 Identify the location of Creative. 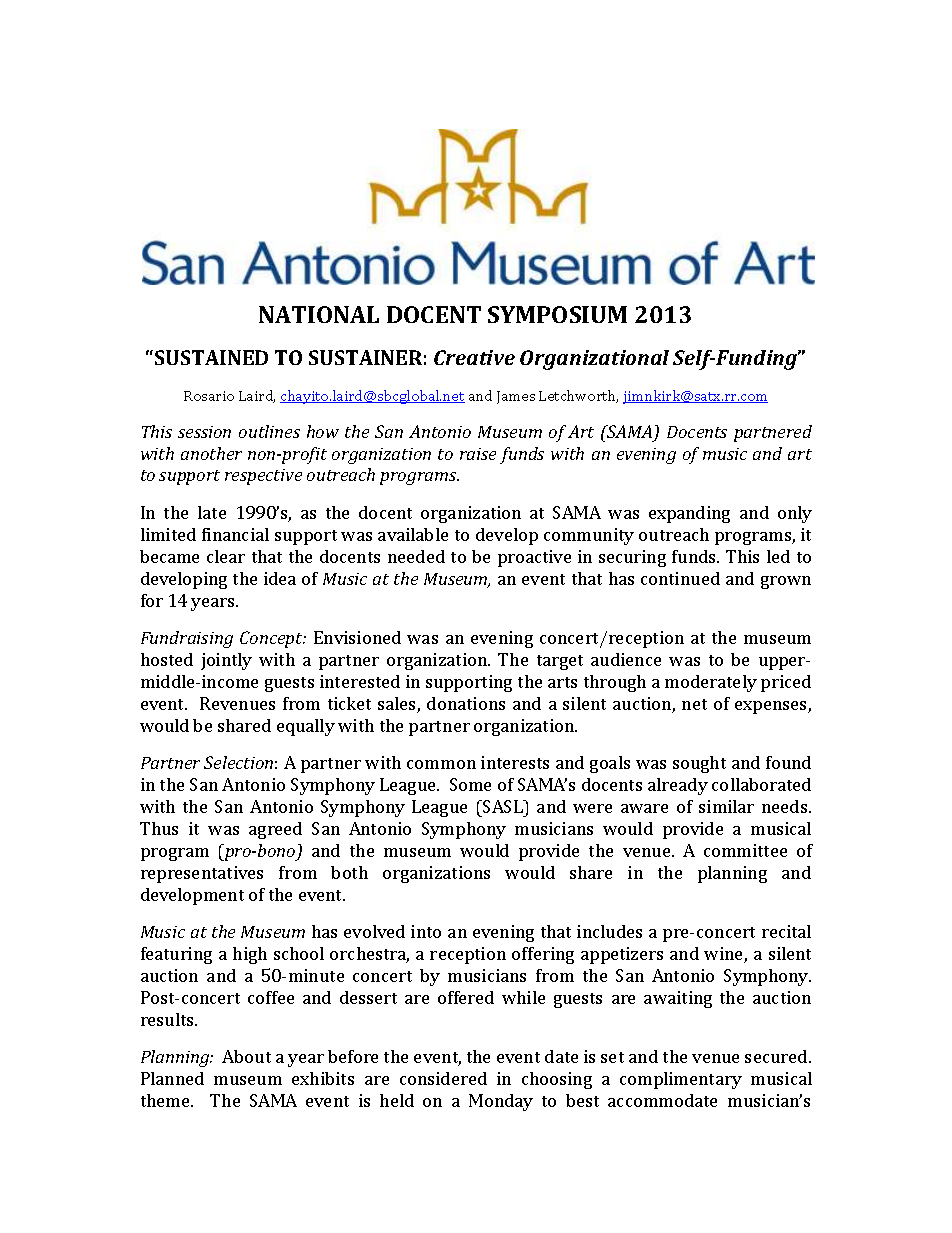
(474, 357).
